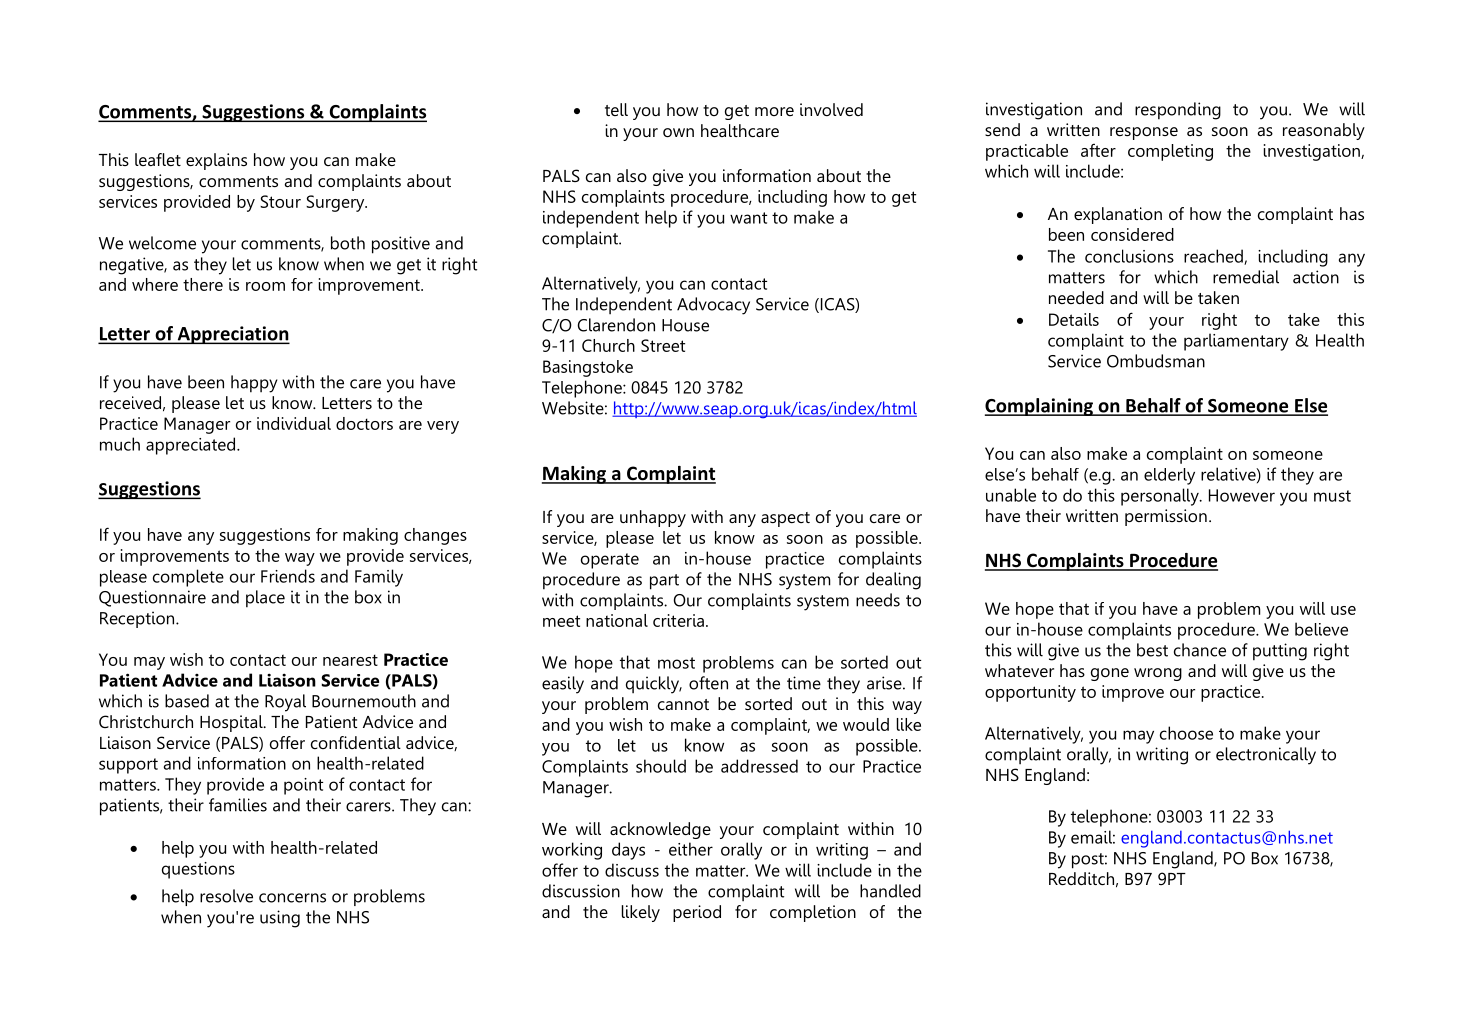  What do you see at coordinates (292, 898) in the page?
I see `concerns` at bounding box center [292, 898].
